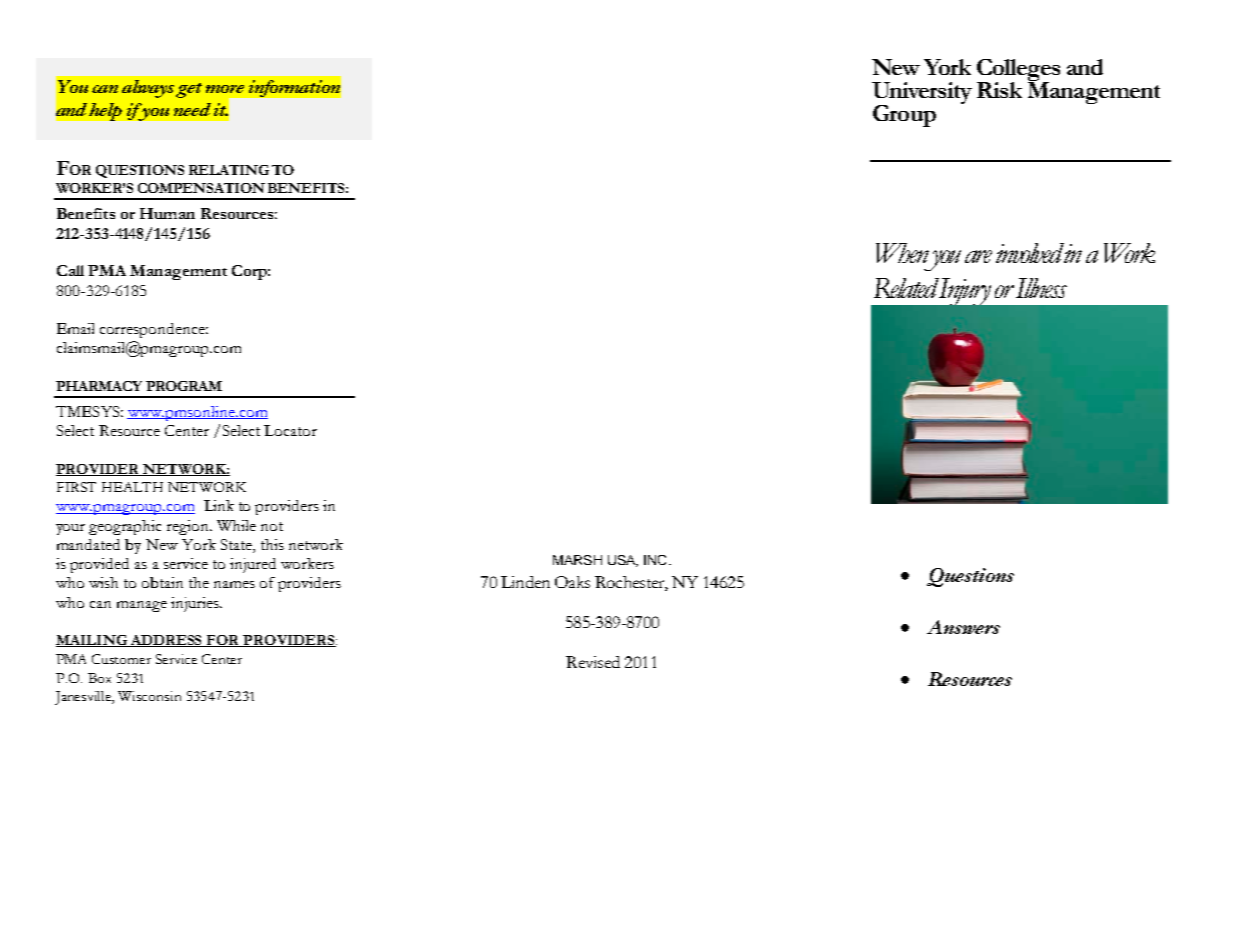 The width and height of the image is (1233, 952). Describe the element at coordinates (149, 696) in the image. I see `Wisconsin` at that location.
